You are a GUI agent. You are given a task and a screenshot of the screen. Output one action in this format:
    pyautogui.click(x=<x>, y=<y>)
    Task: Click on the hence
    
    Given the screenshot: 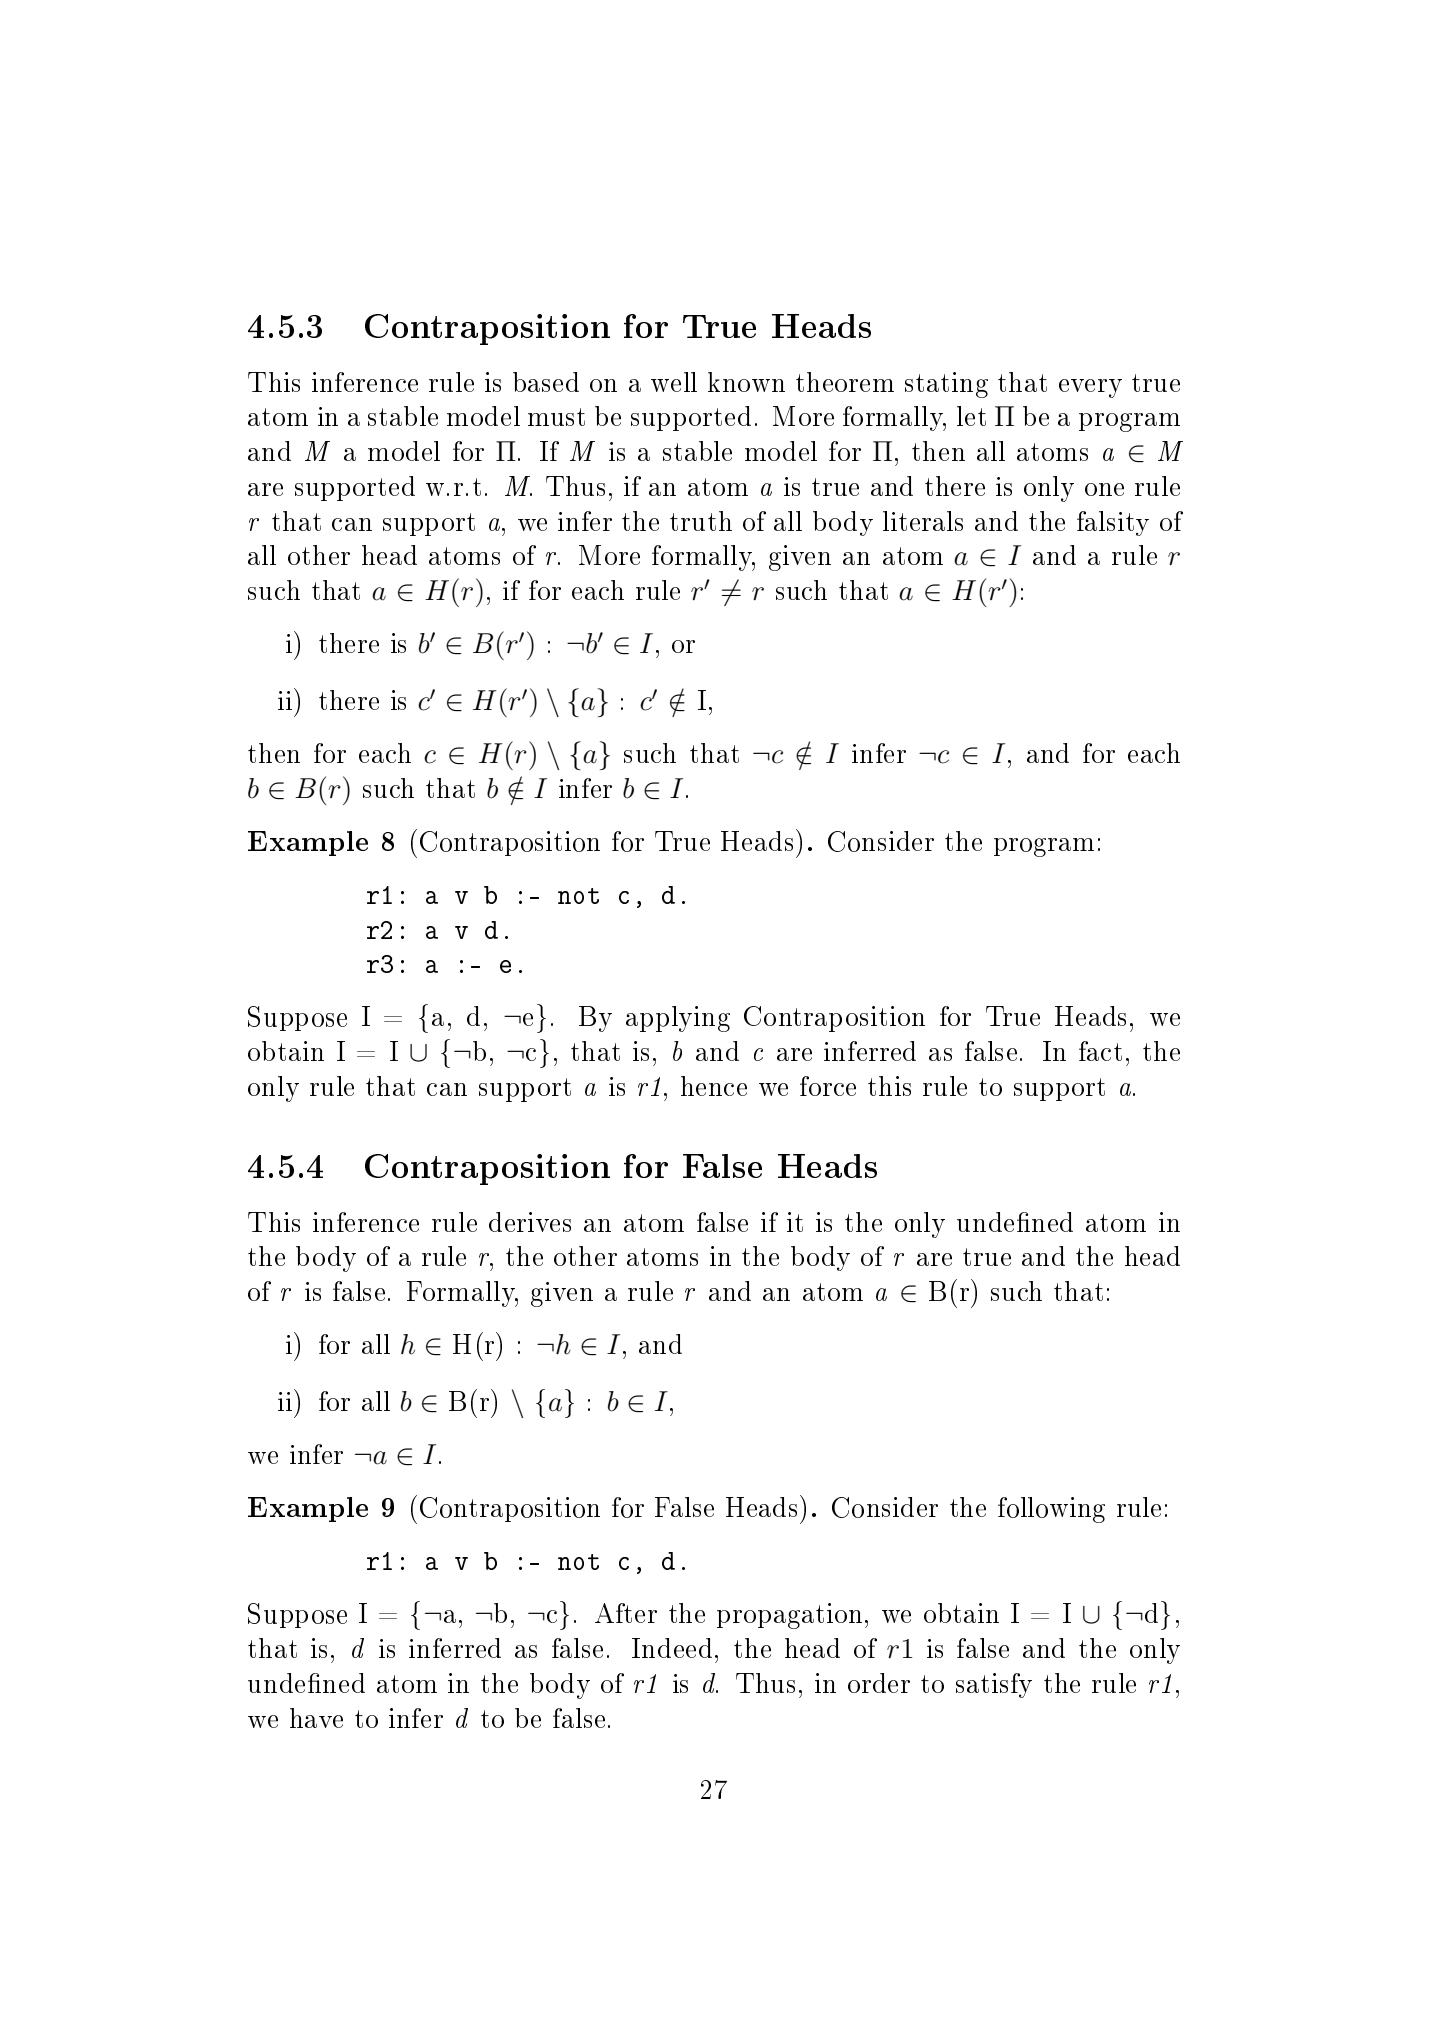 What is the action you would take?
    pyautogui.click(x=714, y=1086)
